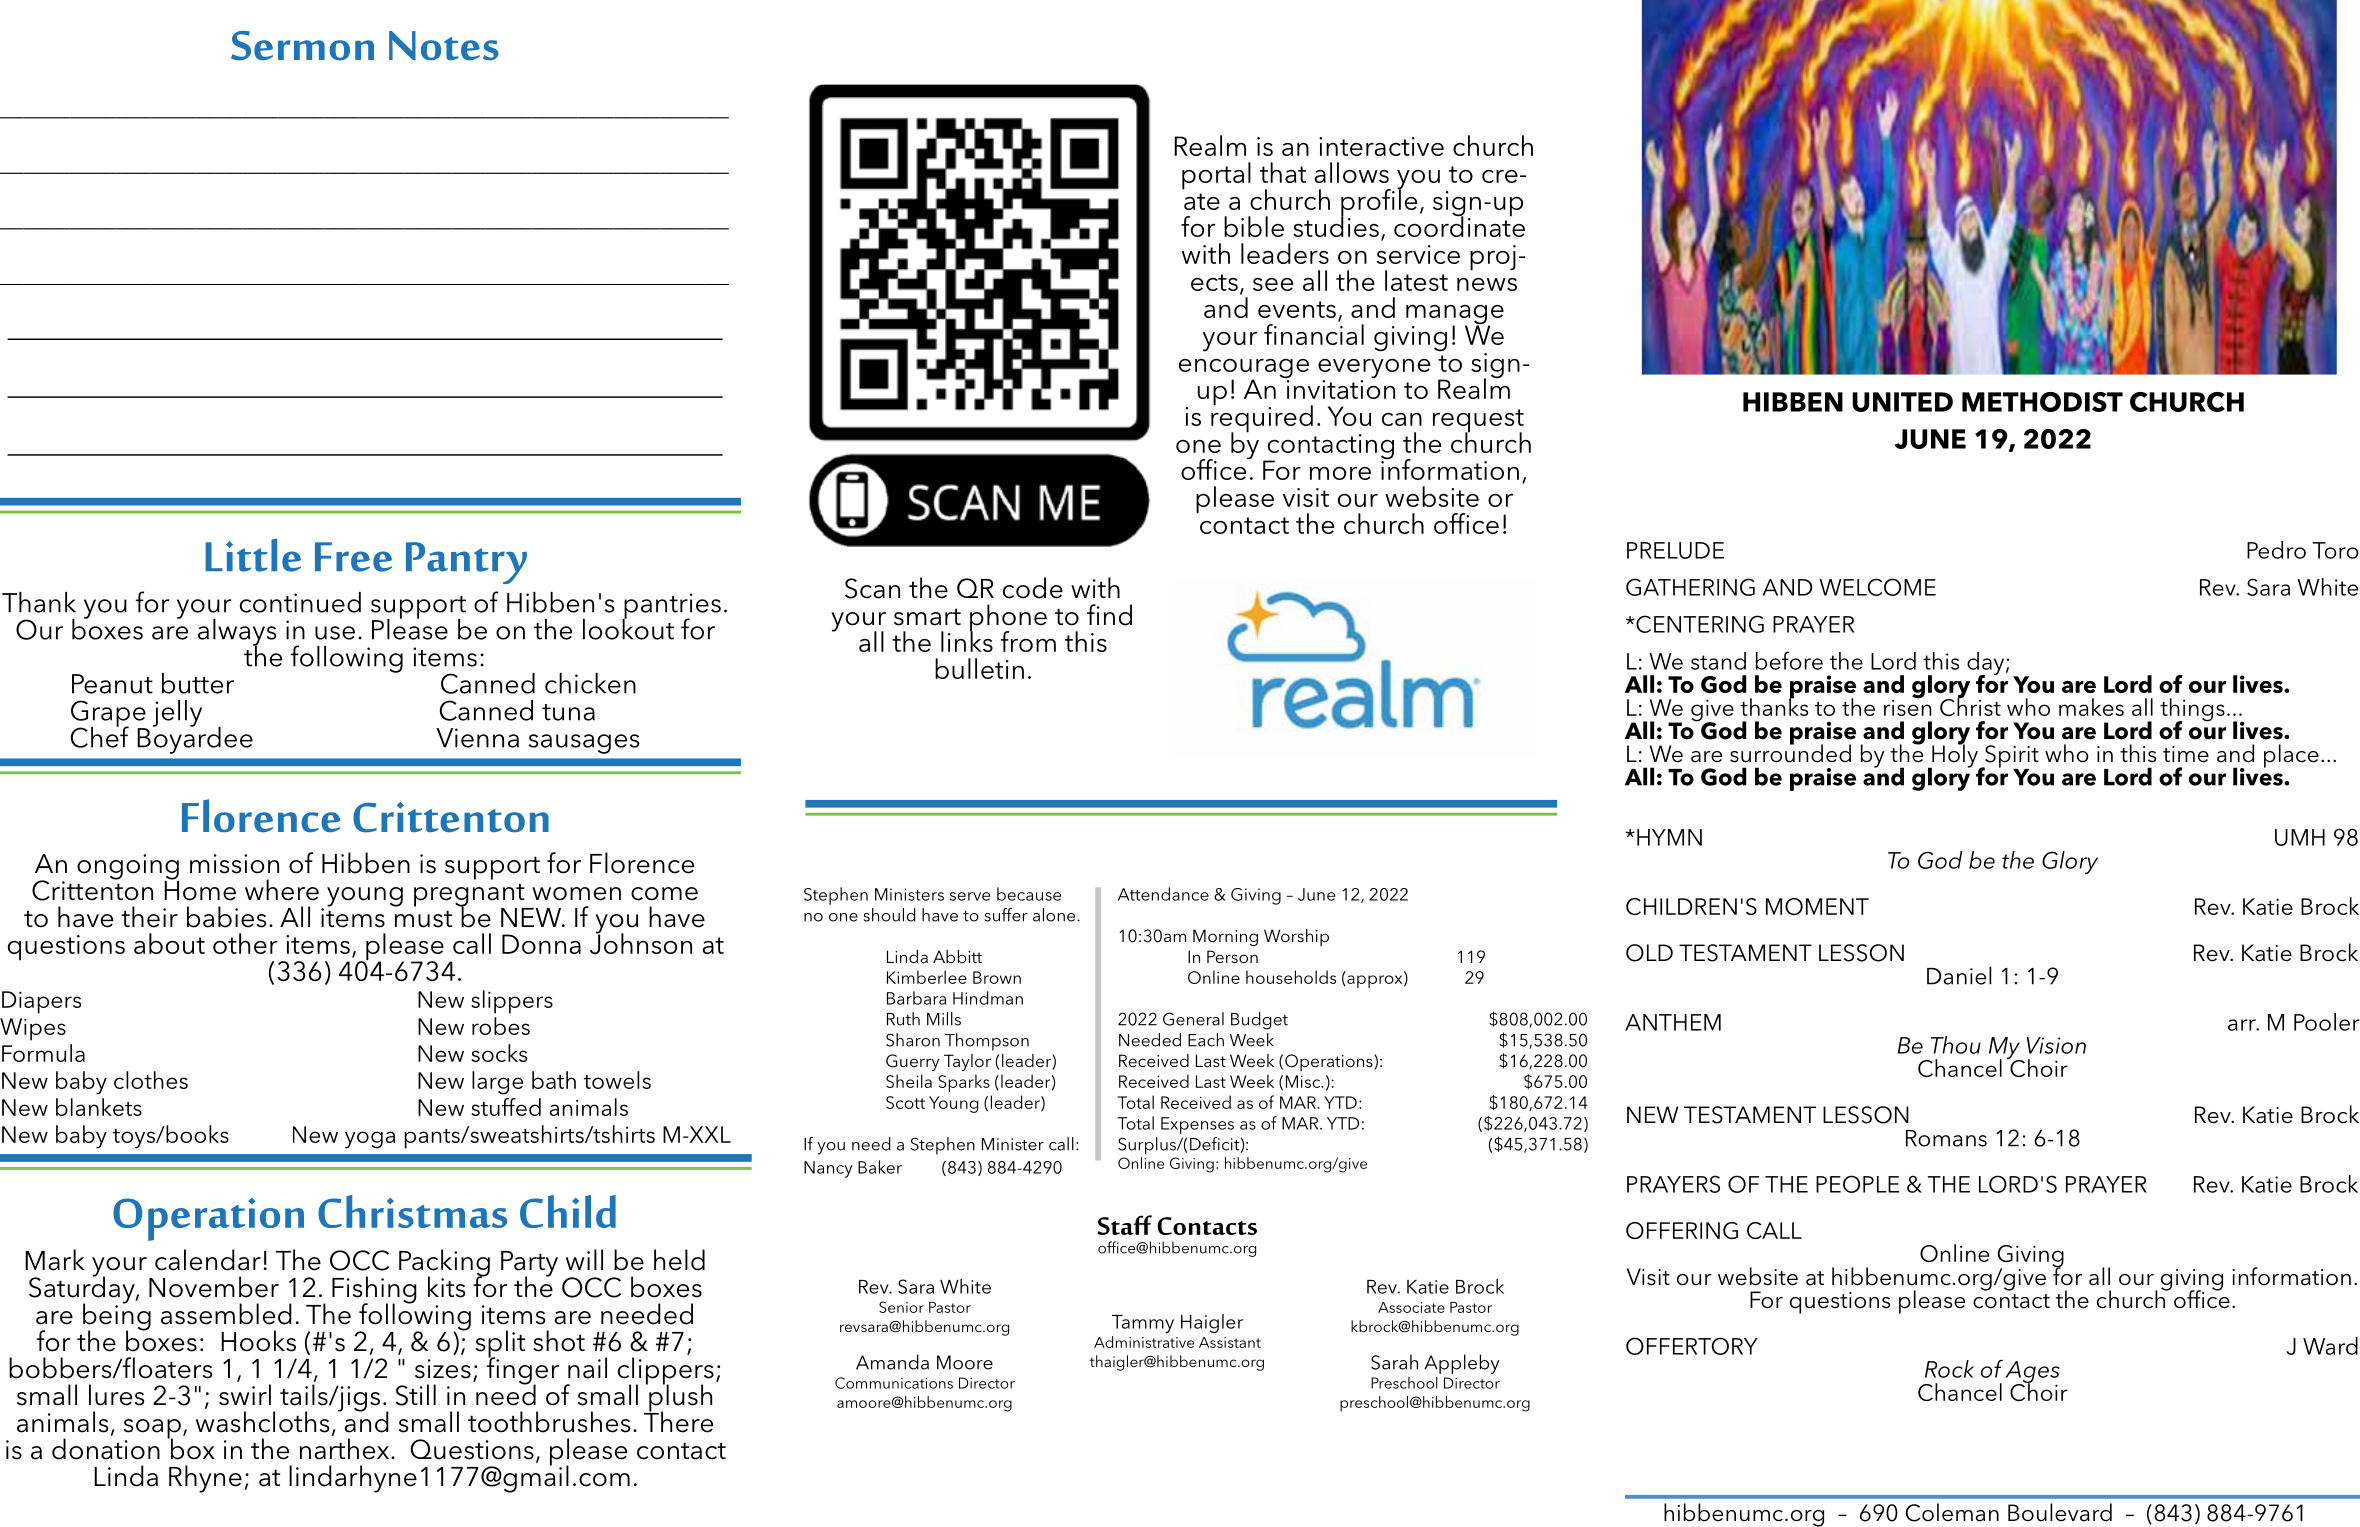 This document has width=2360, height=1527. What do you see at coordinates (423, 919) in the document?
I see `must` at bounding box center [423, 919].
